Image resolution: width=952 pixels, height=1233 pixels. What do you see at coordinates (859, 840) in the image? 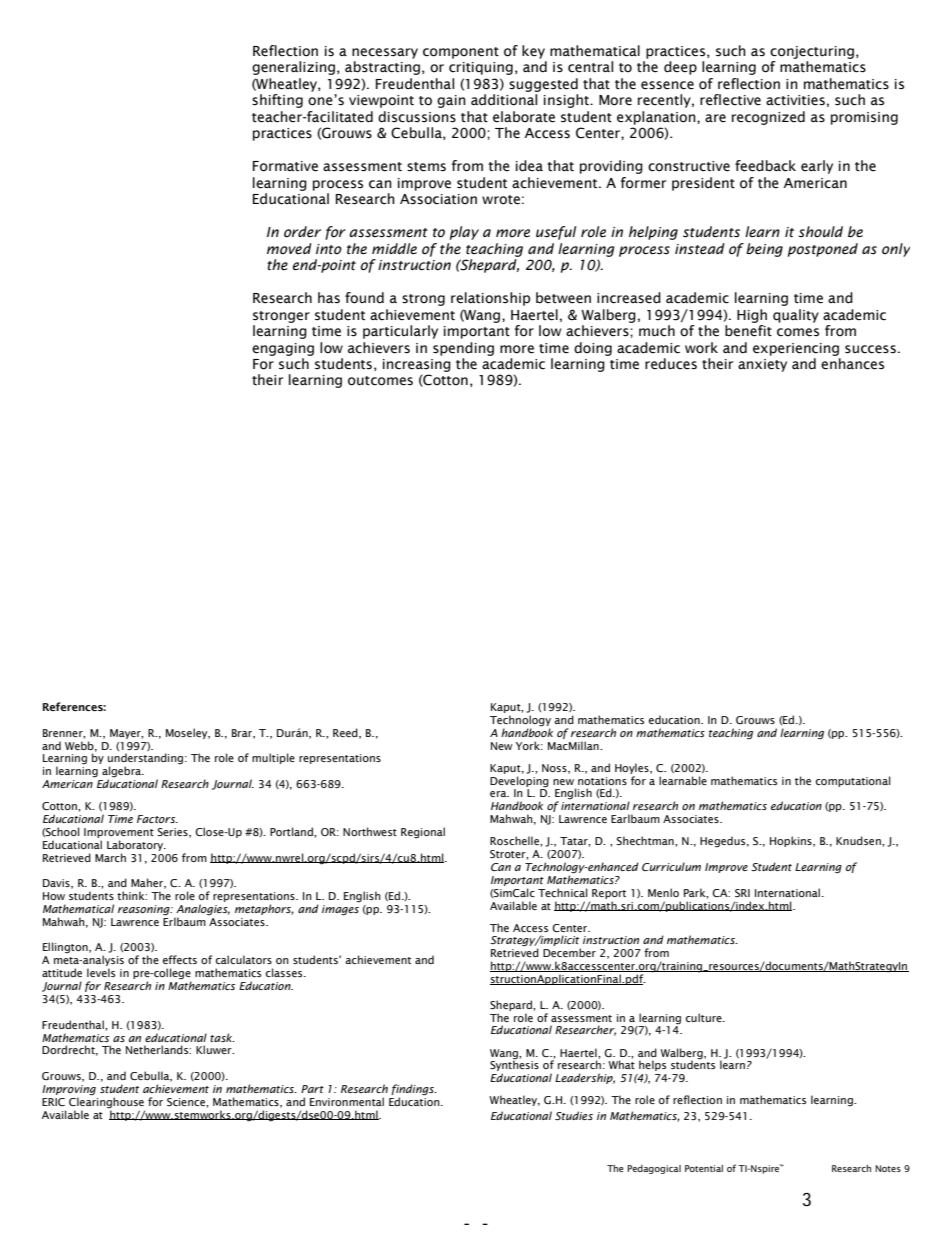
I see `Knudsen` at bounding box center [859, 840].
